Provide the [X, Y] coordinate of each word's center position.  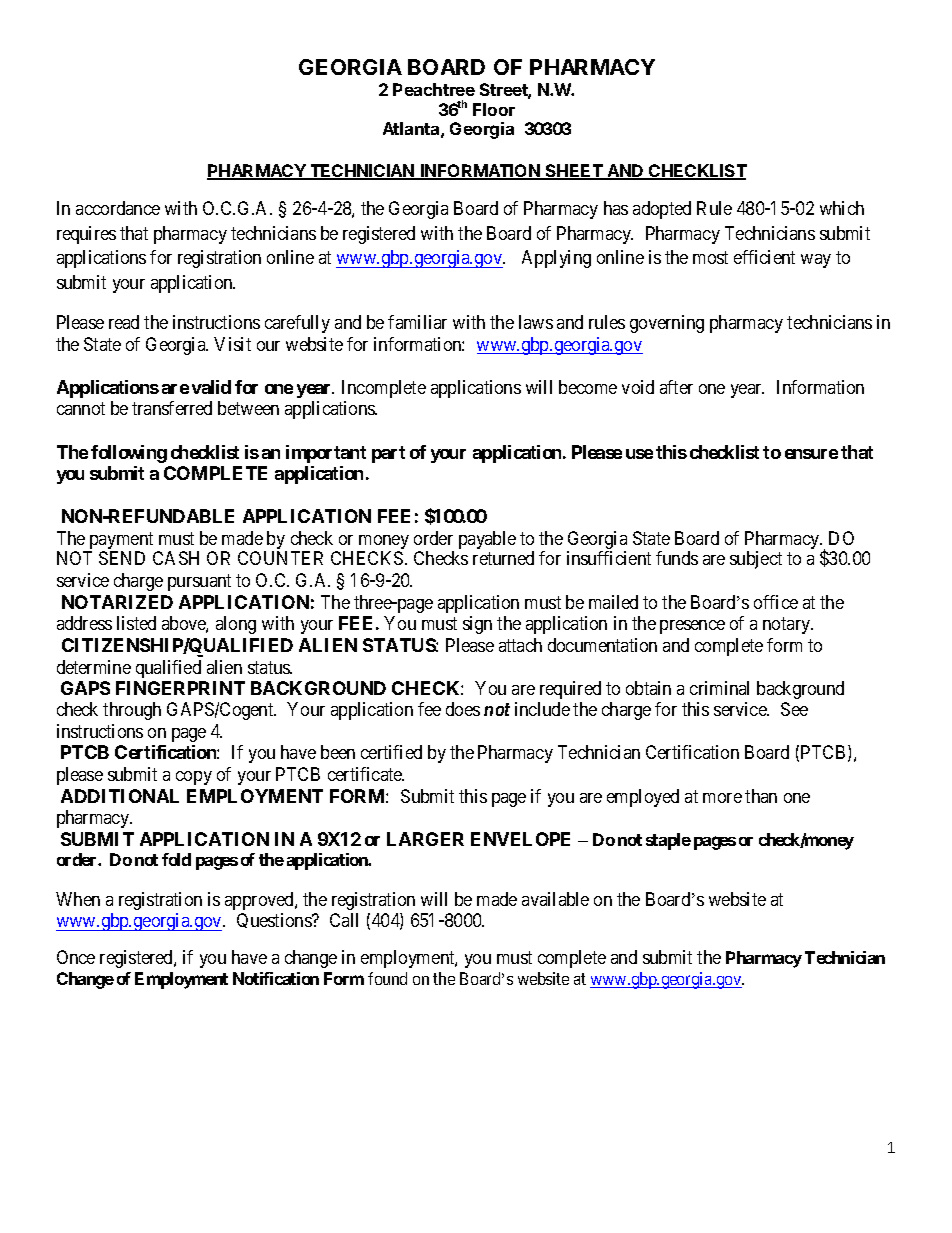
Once [76, 957]
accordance [118, 208]
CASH [176, 558]
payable [487, 540]
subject [756, 560]
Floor [494, 109]
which [842, 208]
